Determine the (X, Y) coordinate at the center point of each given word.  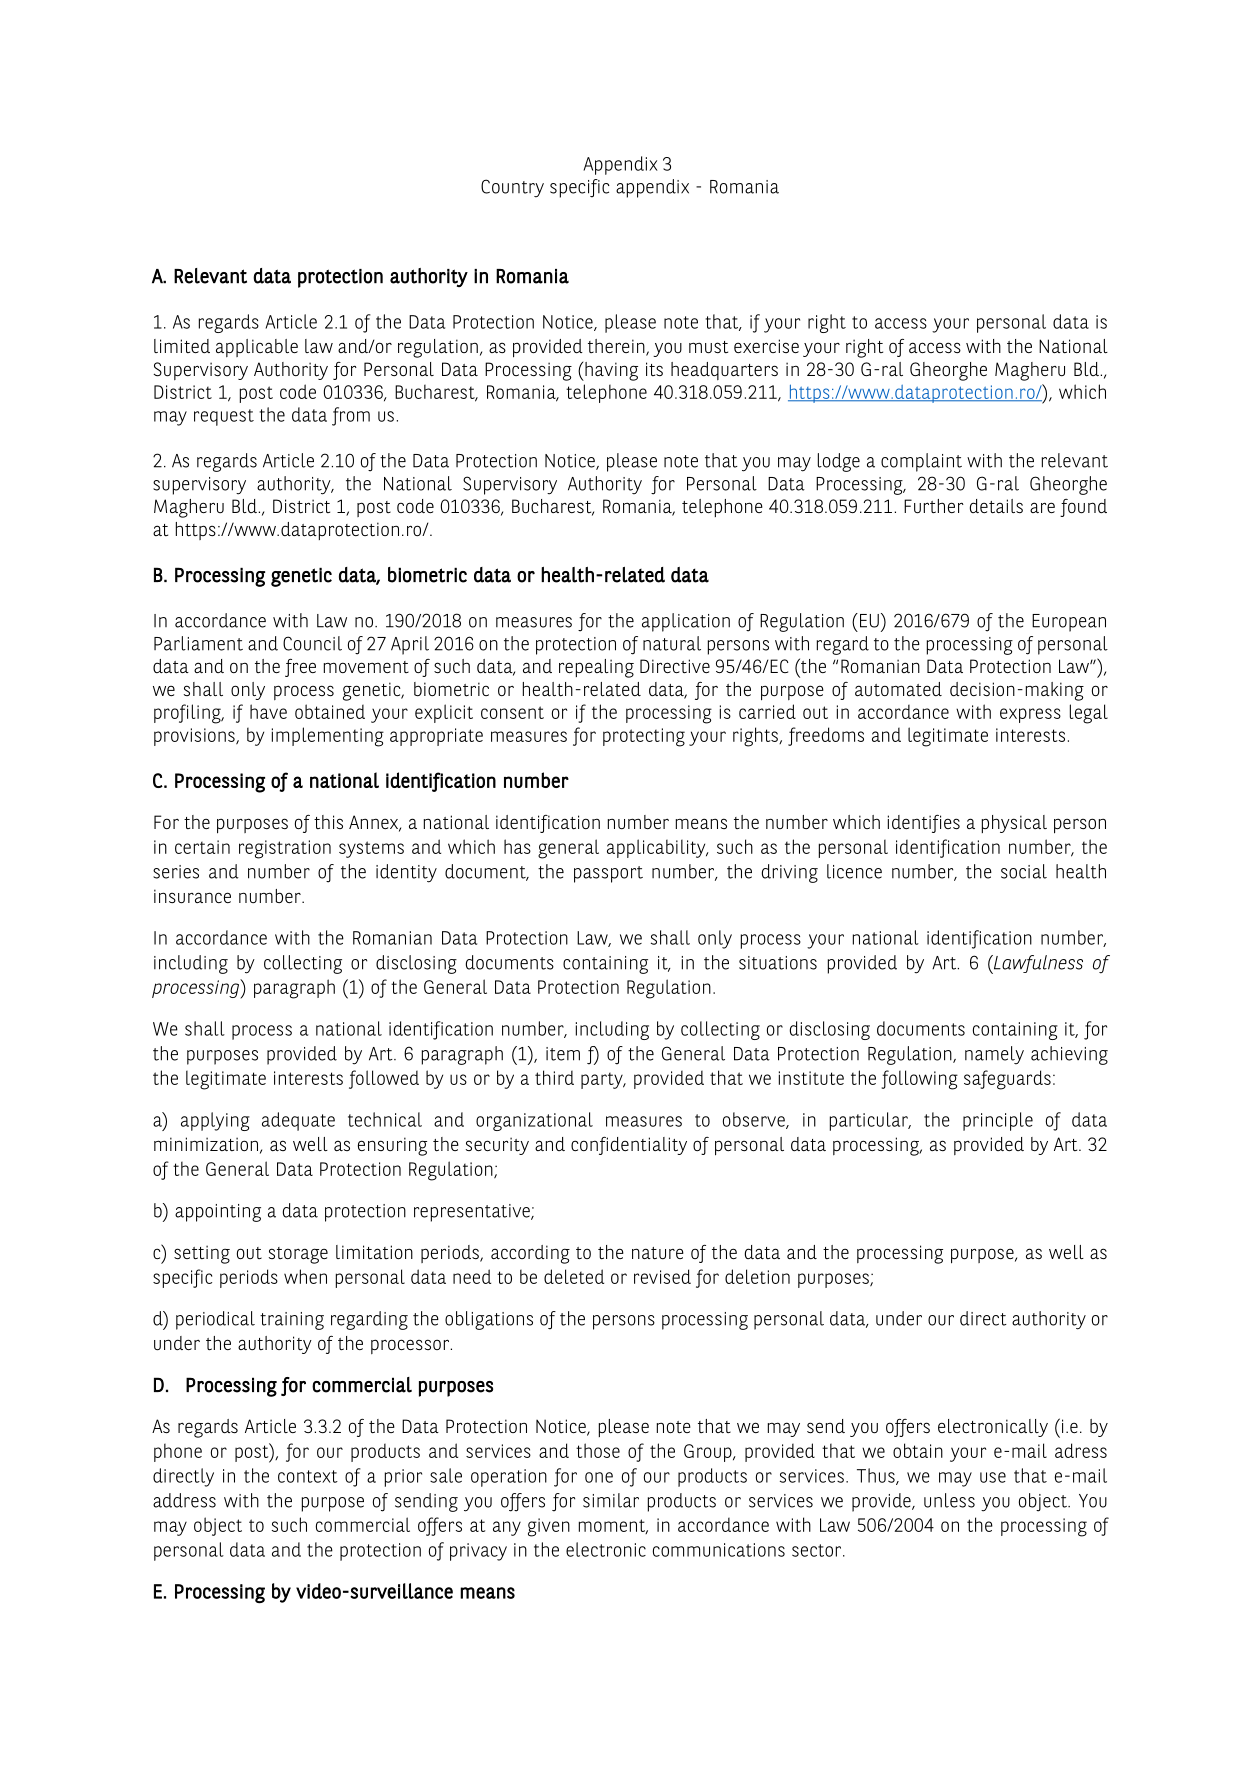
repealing (596, 668)
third (554, 1077)
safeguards (1007, 1080)
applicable (257, 348)
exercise (766, 346)
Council (312, 643)
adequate (298, 1121)
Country (512, 188)
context (308, 1476)
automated (898, 689)
